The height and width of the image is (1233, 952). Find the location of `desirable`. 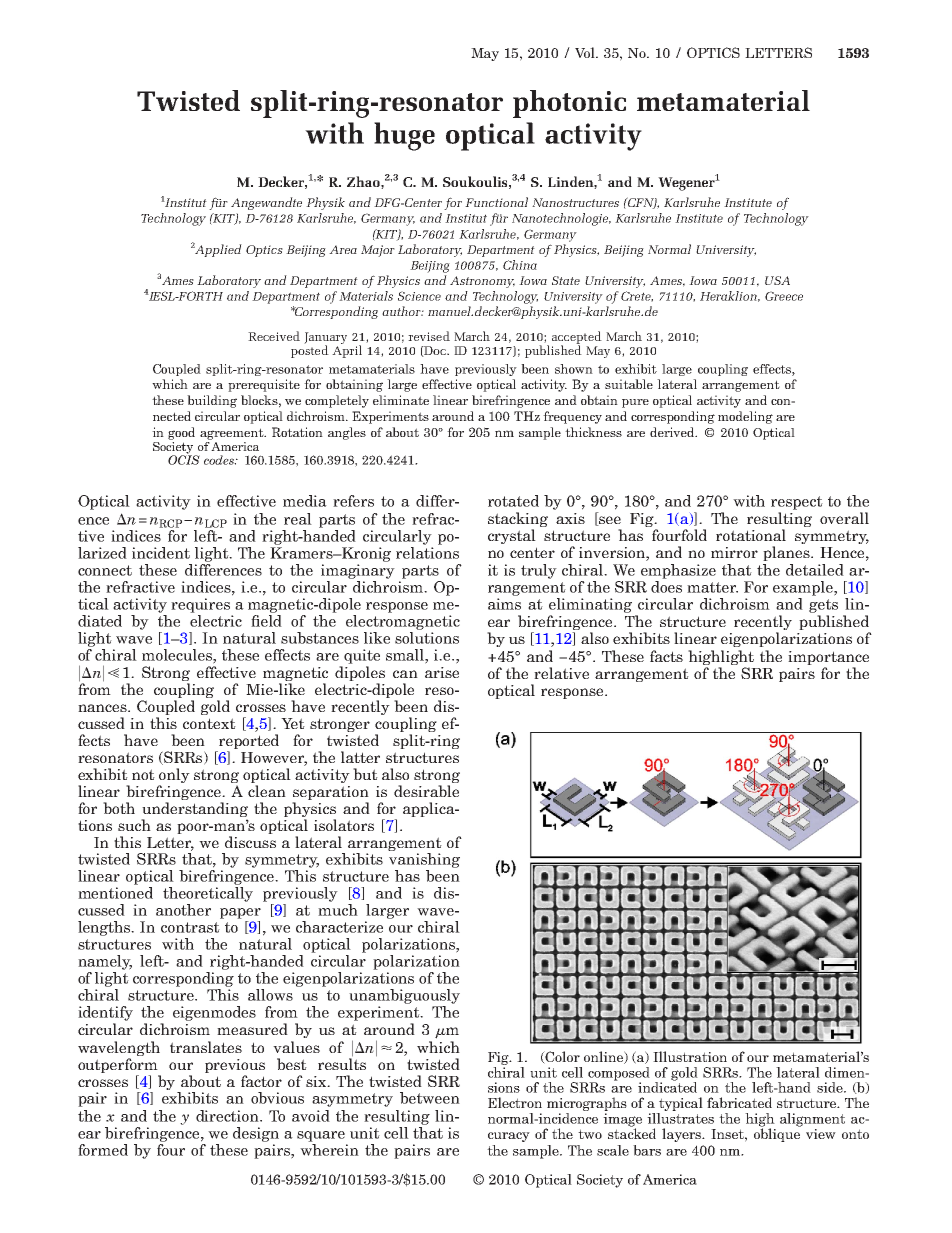

desirable is located at coordinates (426, 791).
